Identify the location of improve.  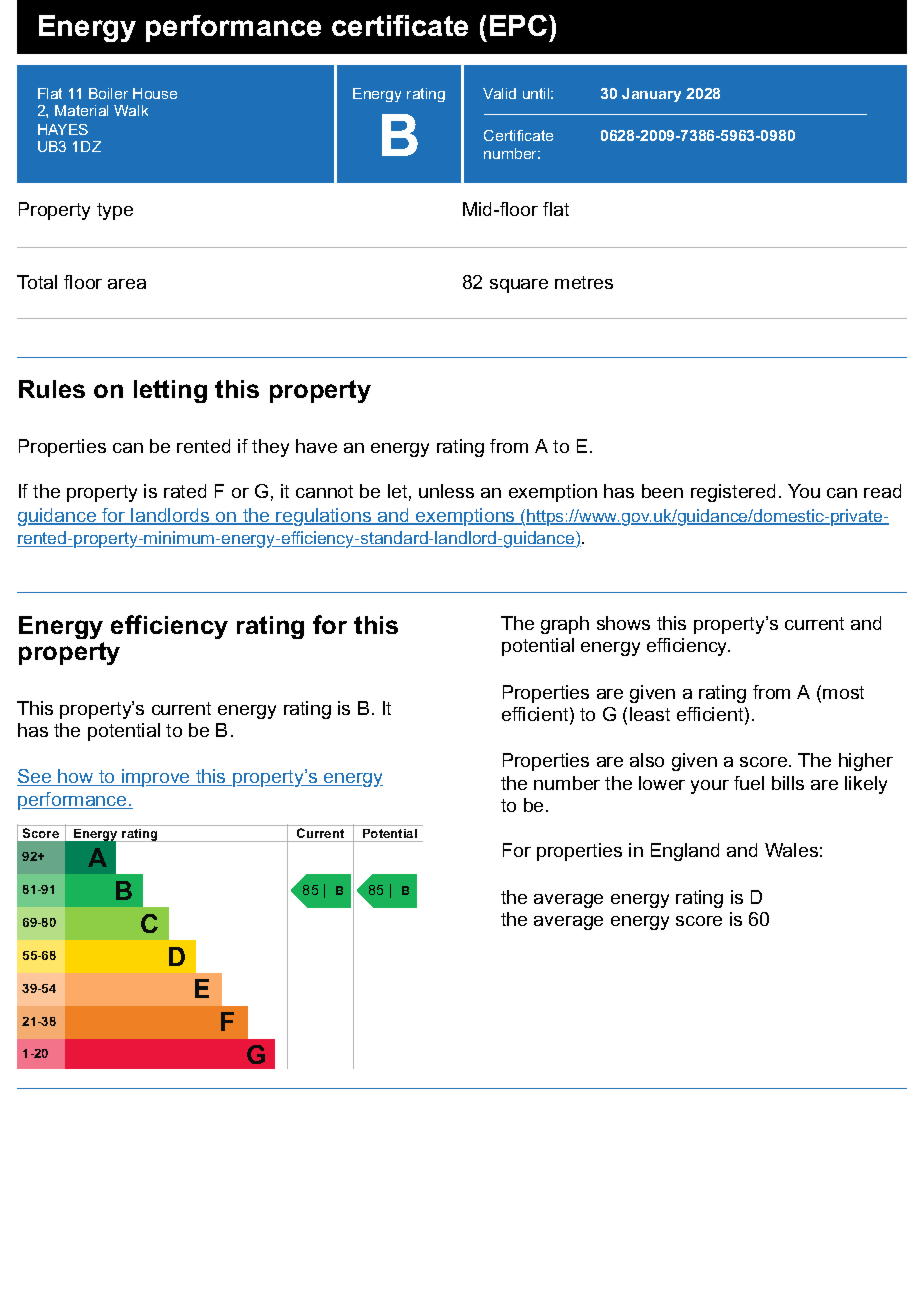
(156, 778).
